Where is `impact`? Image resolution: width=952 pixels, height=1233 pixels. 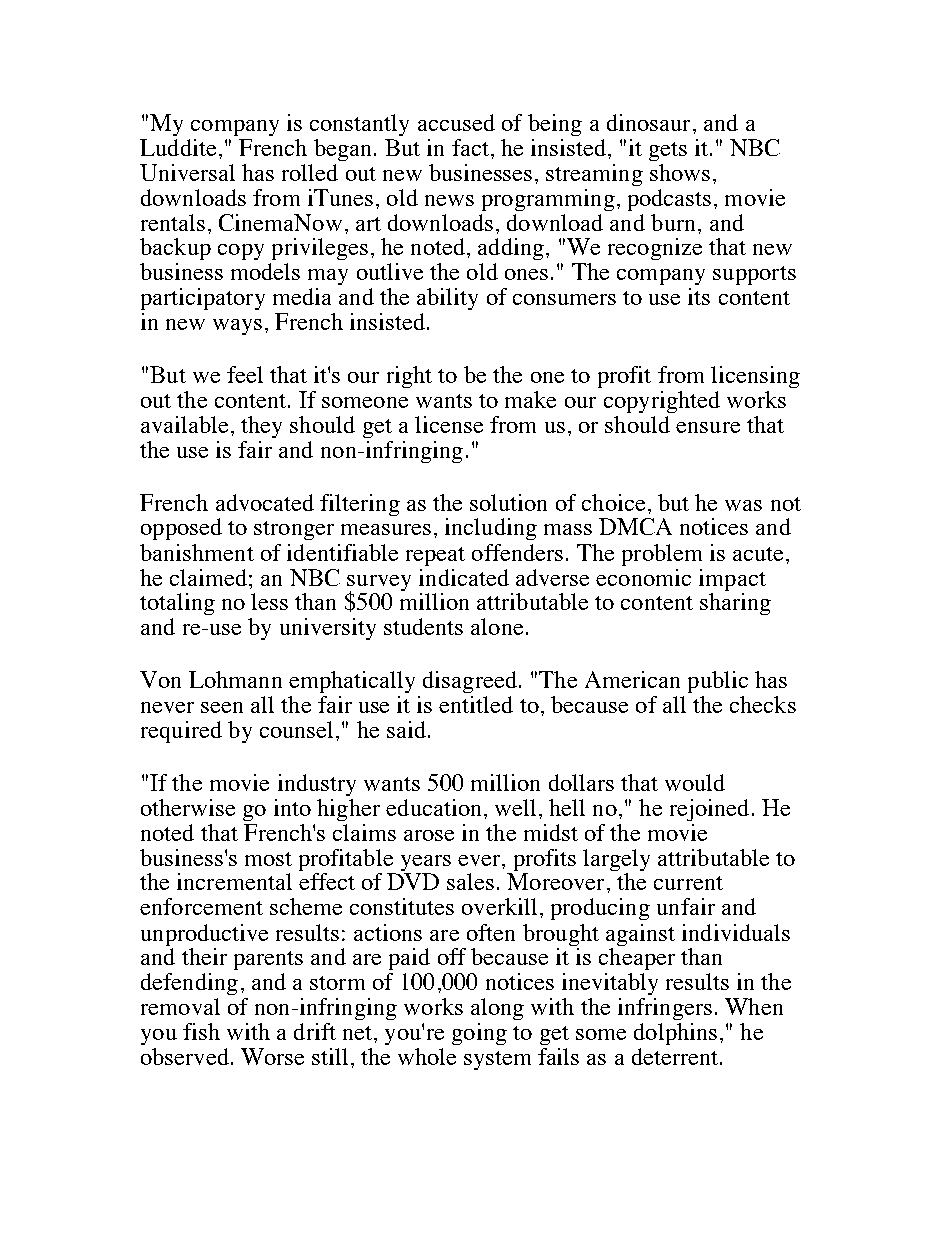
impact is located at coordinates (732, 580).
